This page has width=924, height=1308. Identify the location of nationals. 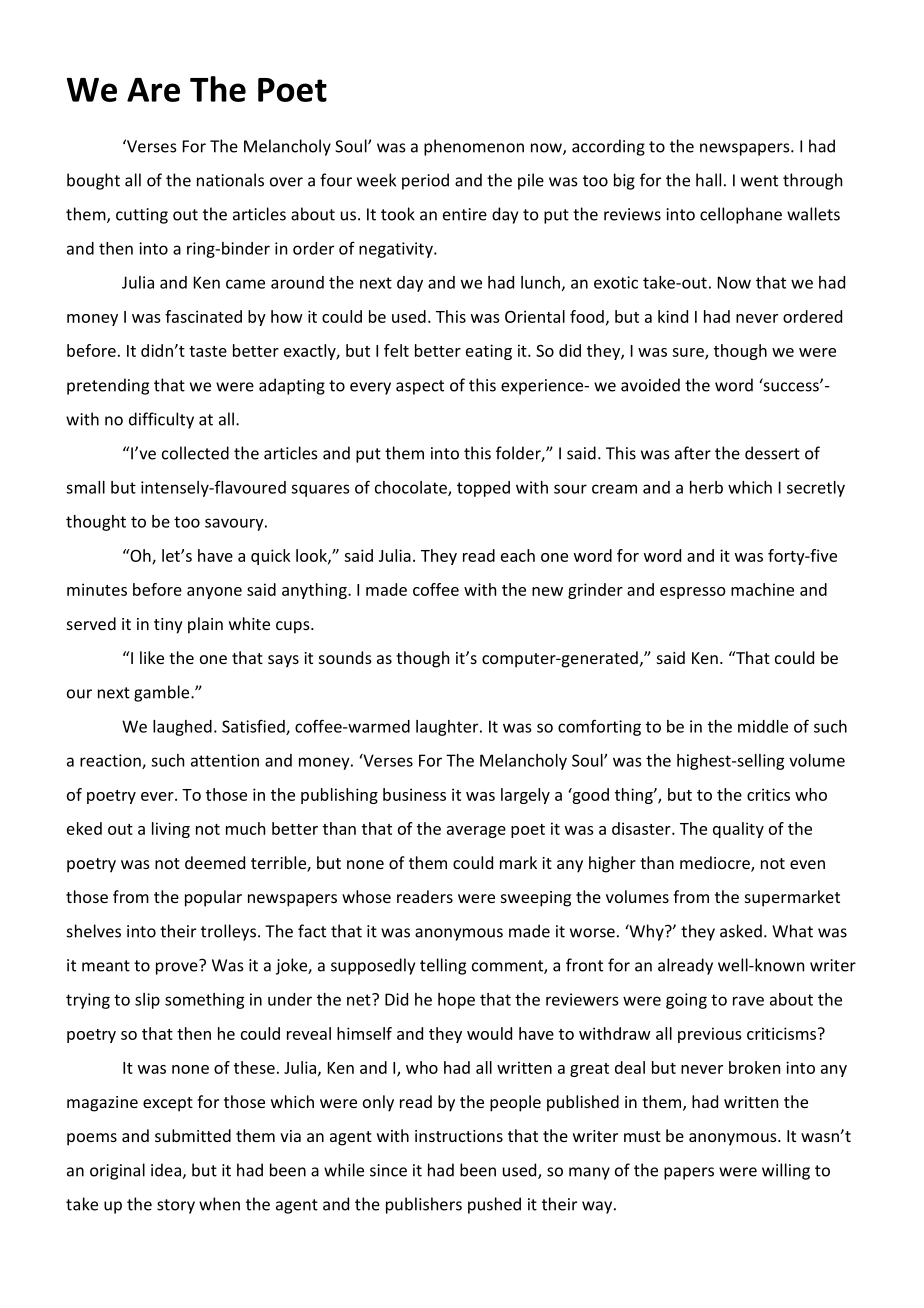
(230, 180).
